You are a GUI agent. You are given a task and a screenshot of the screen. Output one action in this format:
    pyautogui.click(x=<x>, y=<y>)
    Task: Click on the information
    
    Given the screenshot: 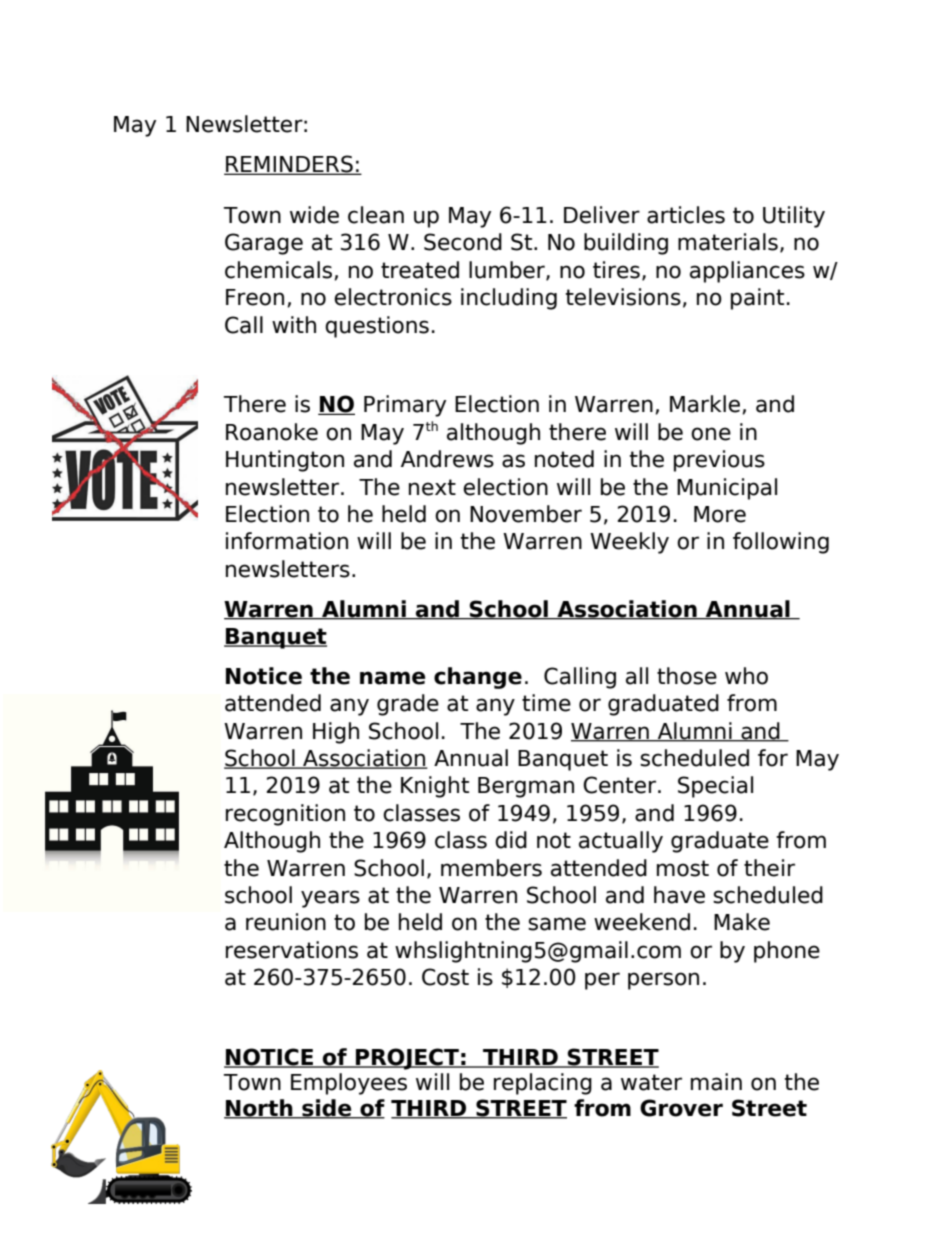 What is the action you would take?
    pyautogui.click(x=287, y=541)
